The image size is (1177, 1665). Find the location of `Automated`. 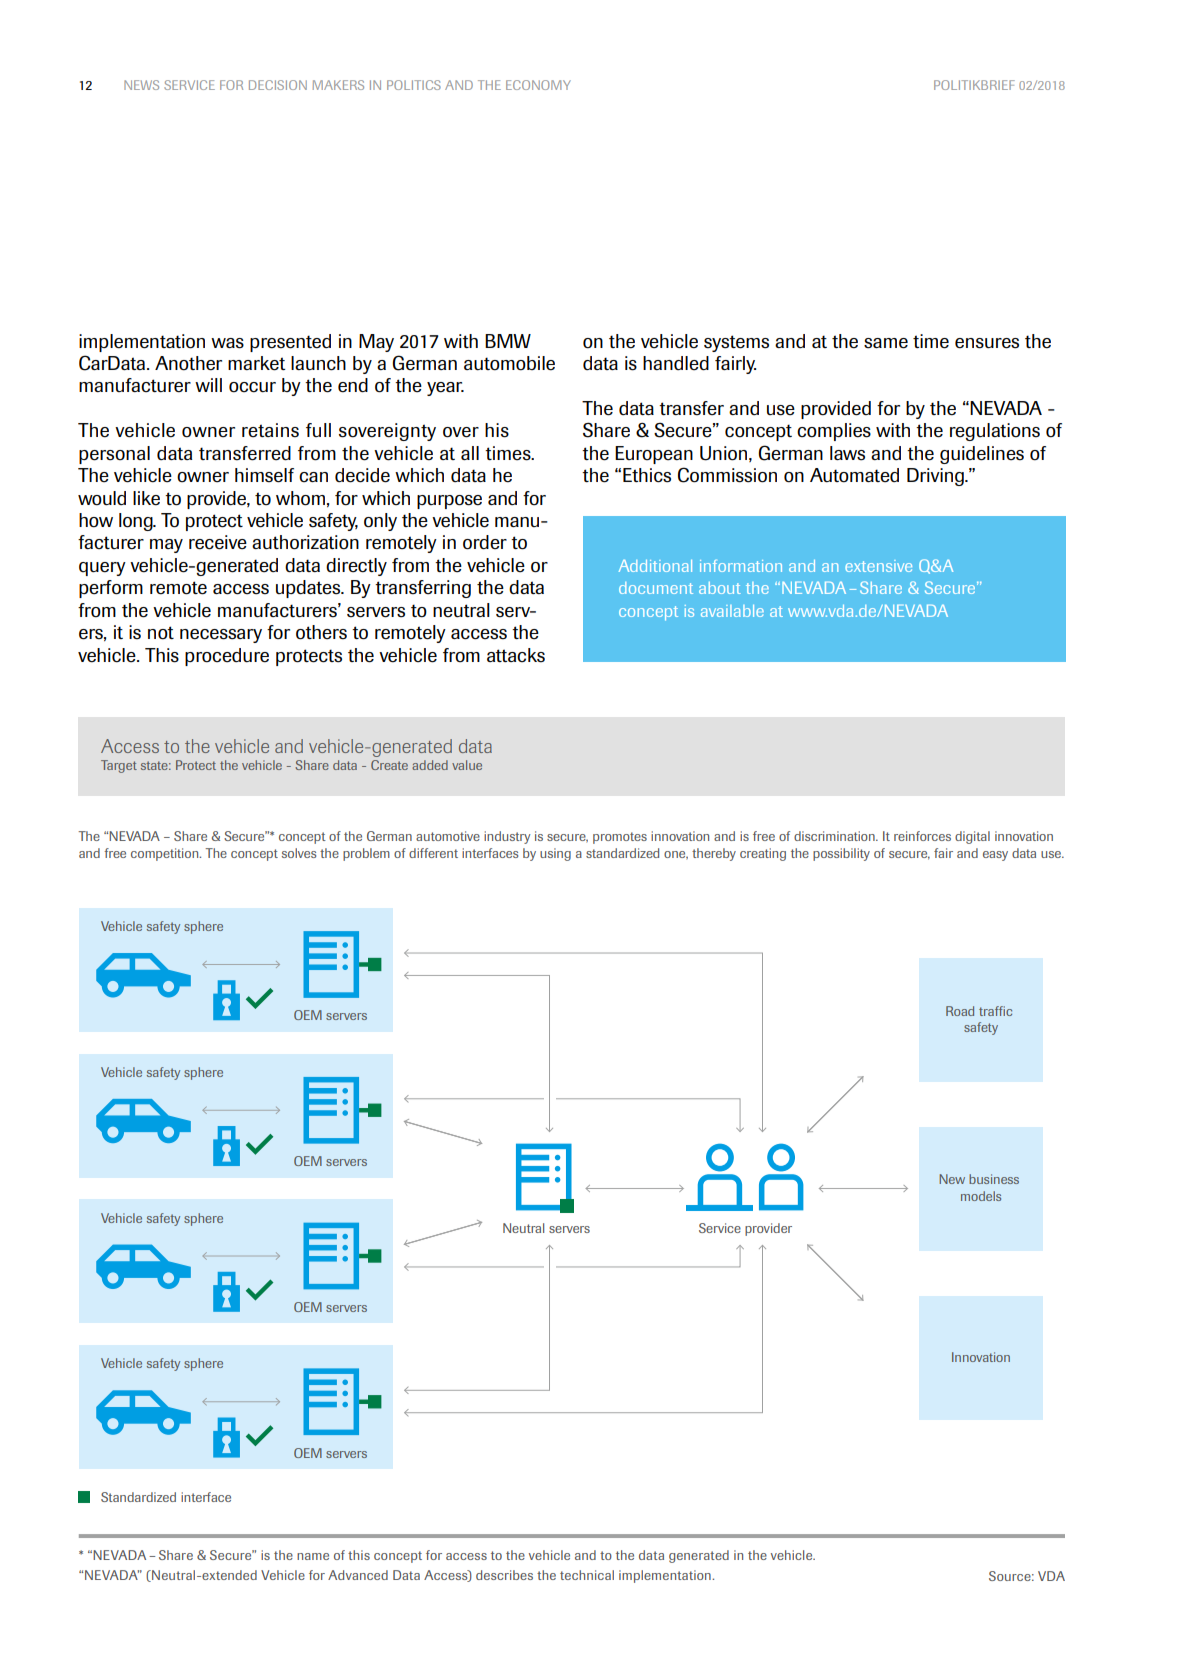

Automated is located at coordinates (854, 475).
